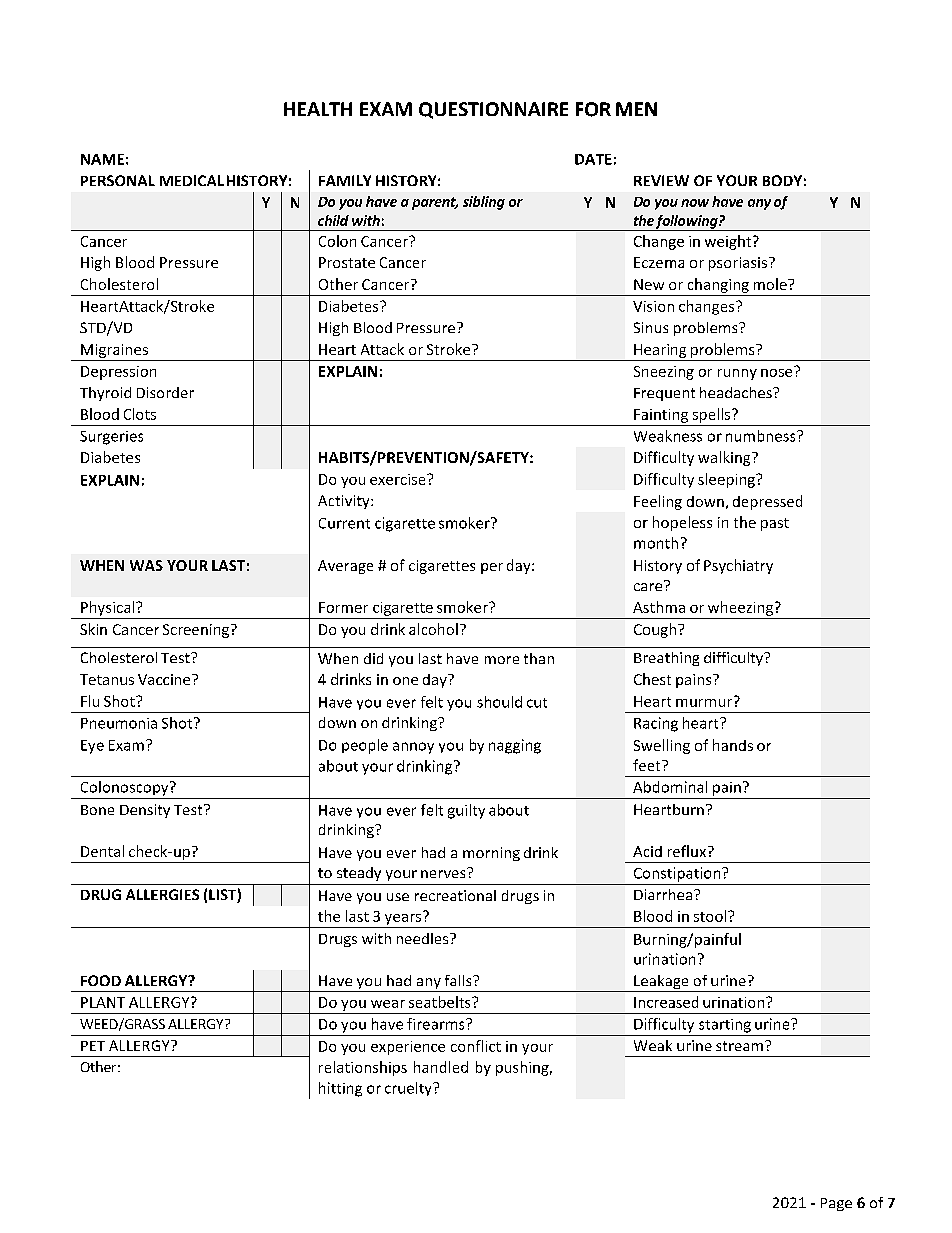 The width and height of the screenshot is (952, 1233). I want to click on cruelty, so click(409, 1089).
